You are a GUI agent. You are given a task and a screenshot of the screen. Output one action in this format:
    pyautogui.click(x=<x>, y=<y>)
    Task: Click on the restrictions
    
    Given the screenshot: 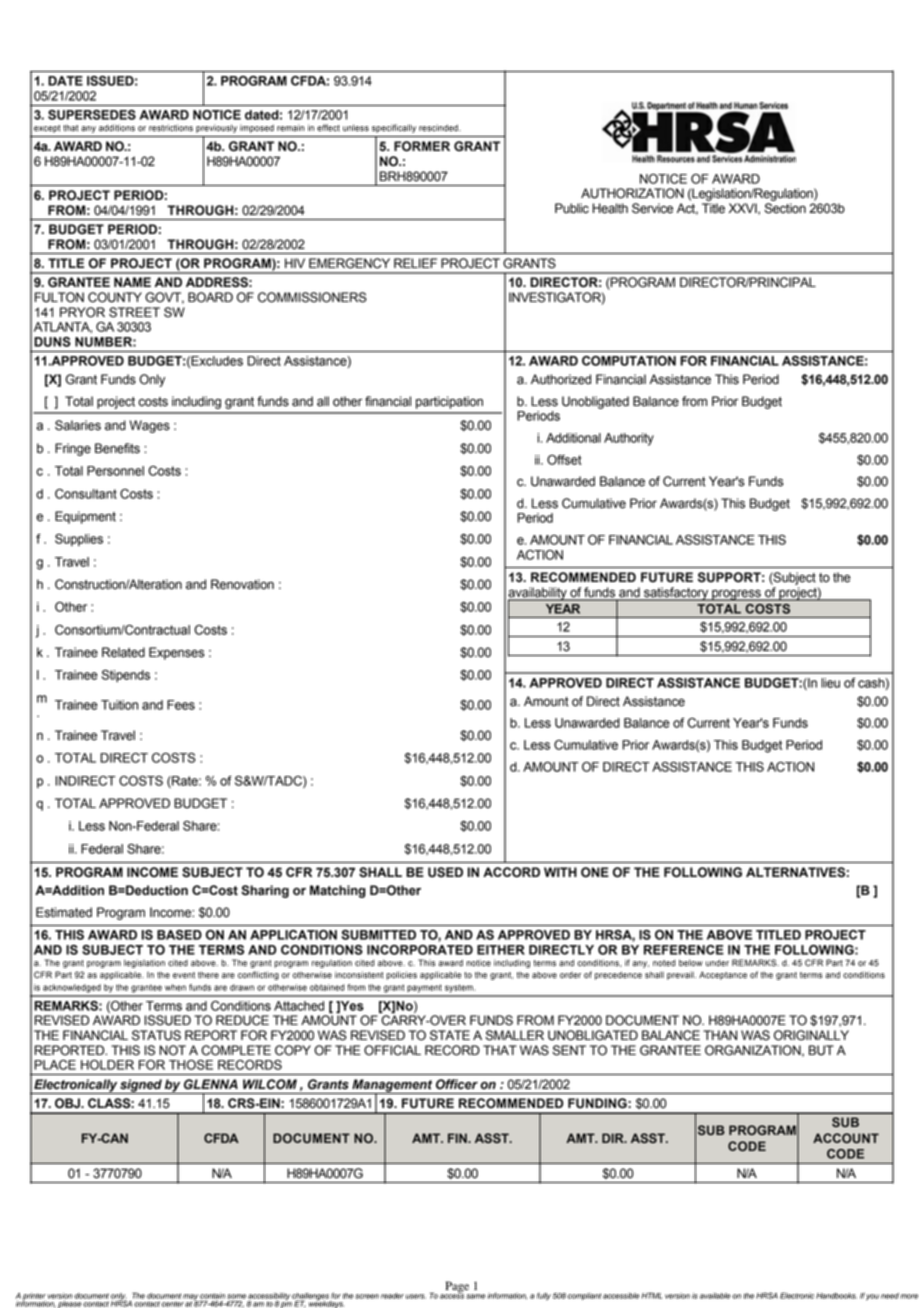 What is the action you would take?
    pyautogui.click(x=171, y=128)
